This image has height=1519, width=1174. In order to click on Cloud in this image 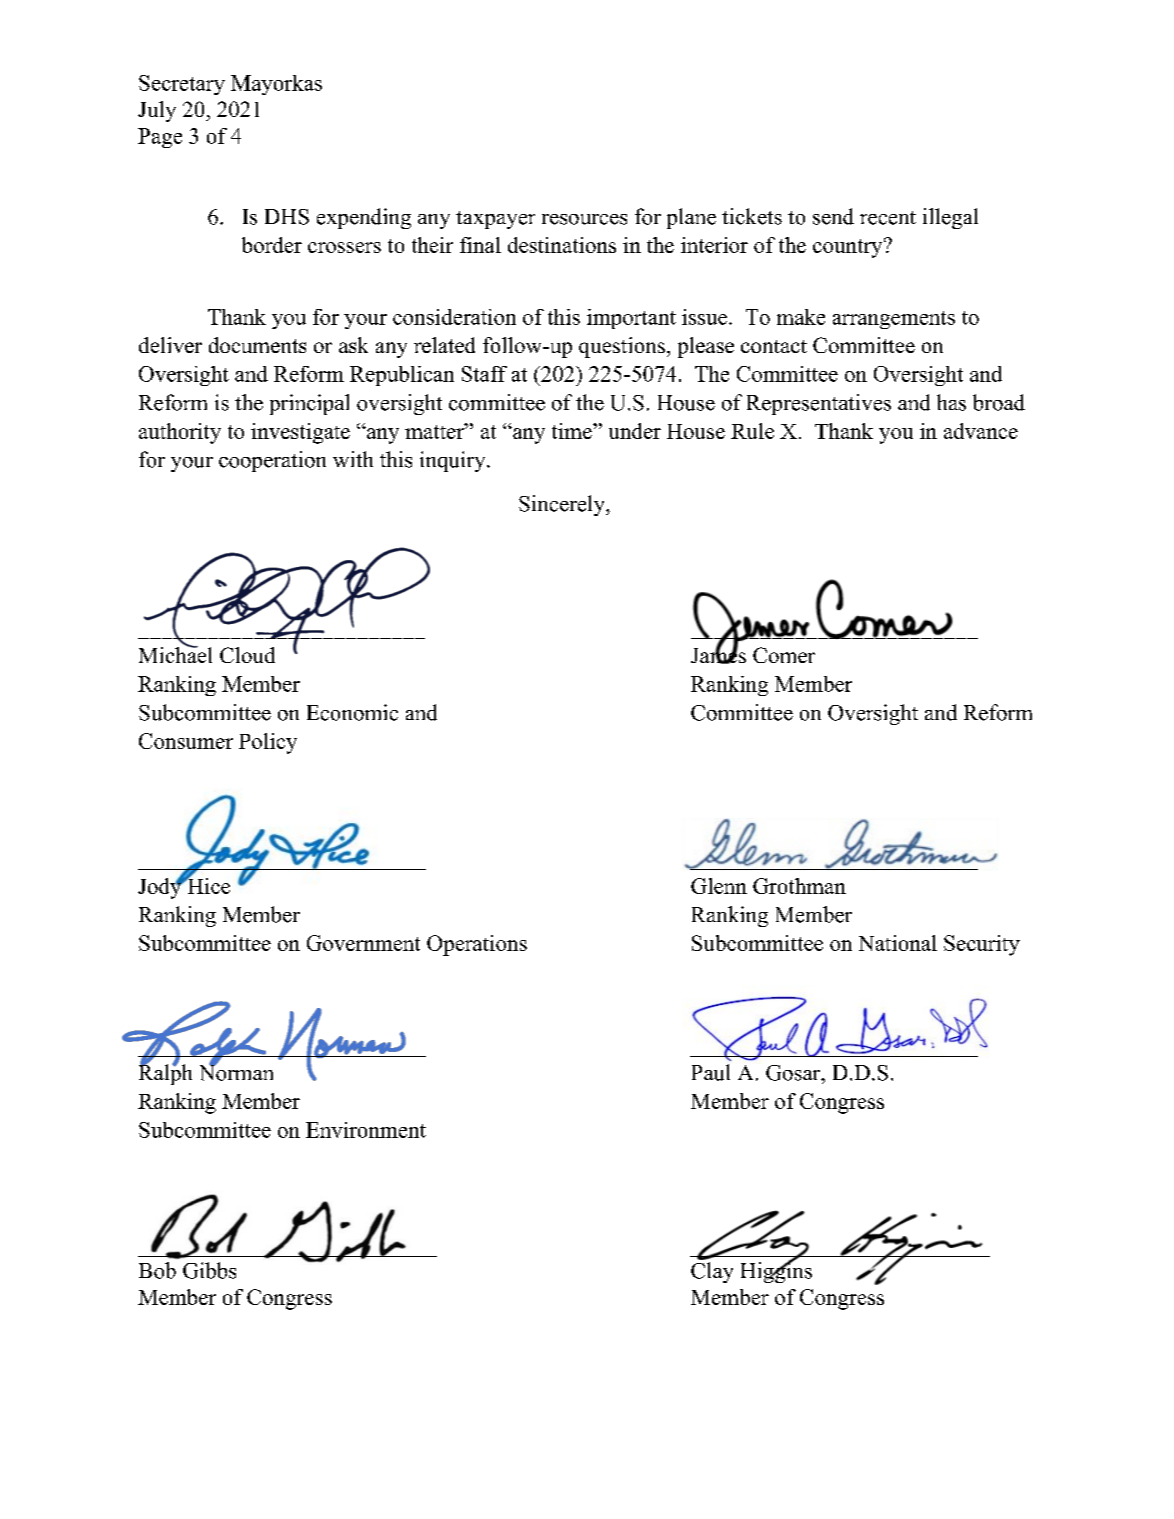, I will do `click(247, 655)`.
